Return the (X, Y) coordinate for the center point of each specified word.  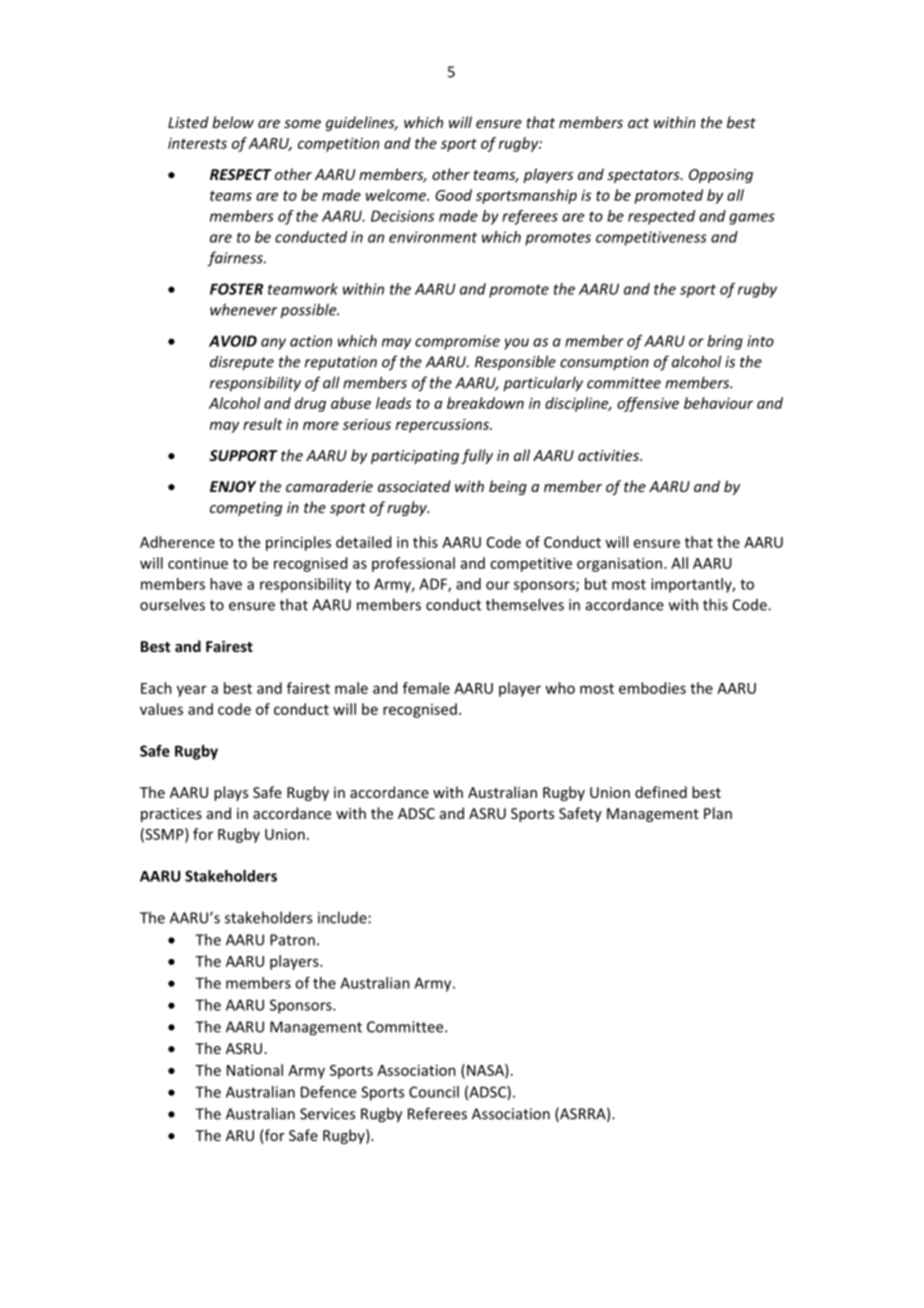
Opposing (721, 176)
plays (231, 793)
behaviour (718, 403)
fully (477, 456)
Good (453, 195)
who (560, 688)
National (255, 1070)
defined (661, 792)
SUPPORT (243, 455)
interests (197, 143)
